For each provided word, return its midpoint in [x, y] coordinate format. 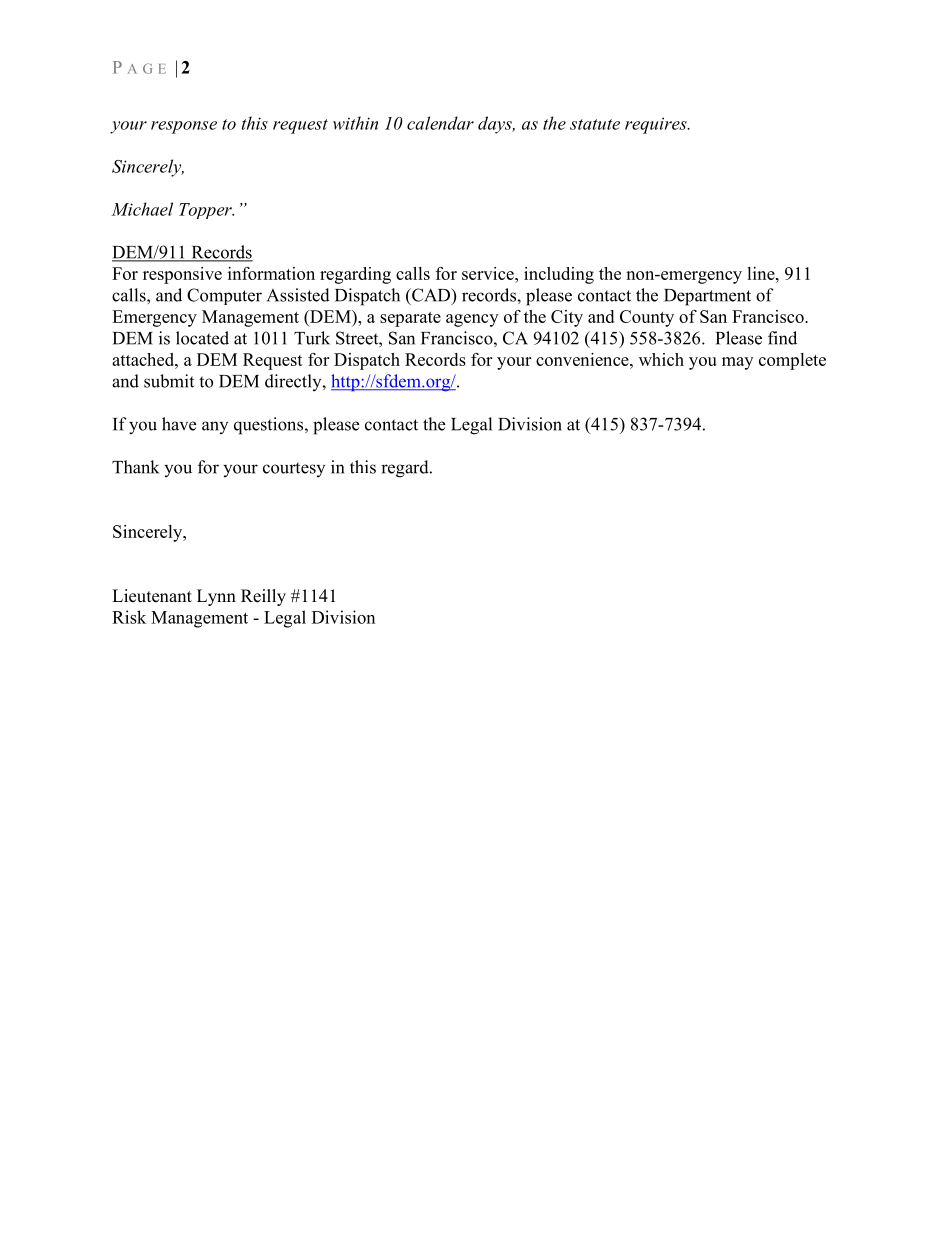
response [184, 127]
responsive [182, 275]
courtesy [294, 469]
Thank [135, 467]
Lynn [216, 597]
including [559, 275]
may [737, 363]
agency [472, 320]
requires [657, 125]
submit [169, 381]
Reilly [263, 597]
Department [707, 297]
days [496, 125]
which [661, 359]
